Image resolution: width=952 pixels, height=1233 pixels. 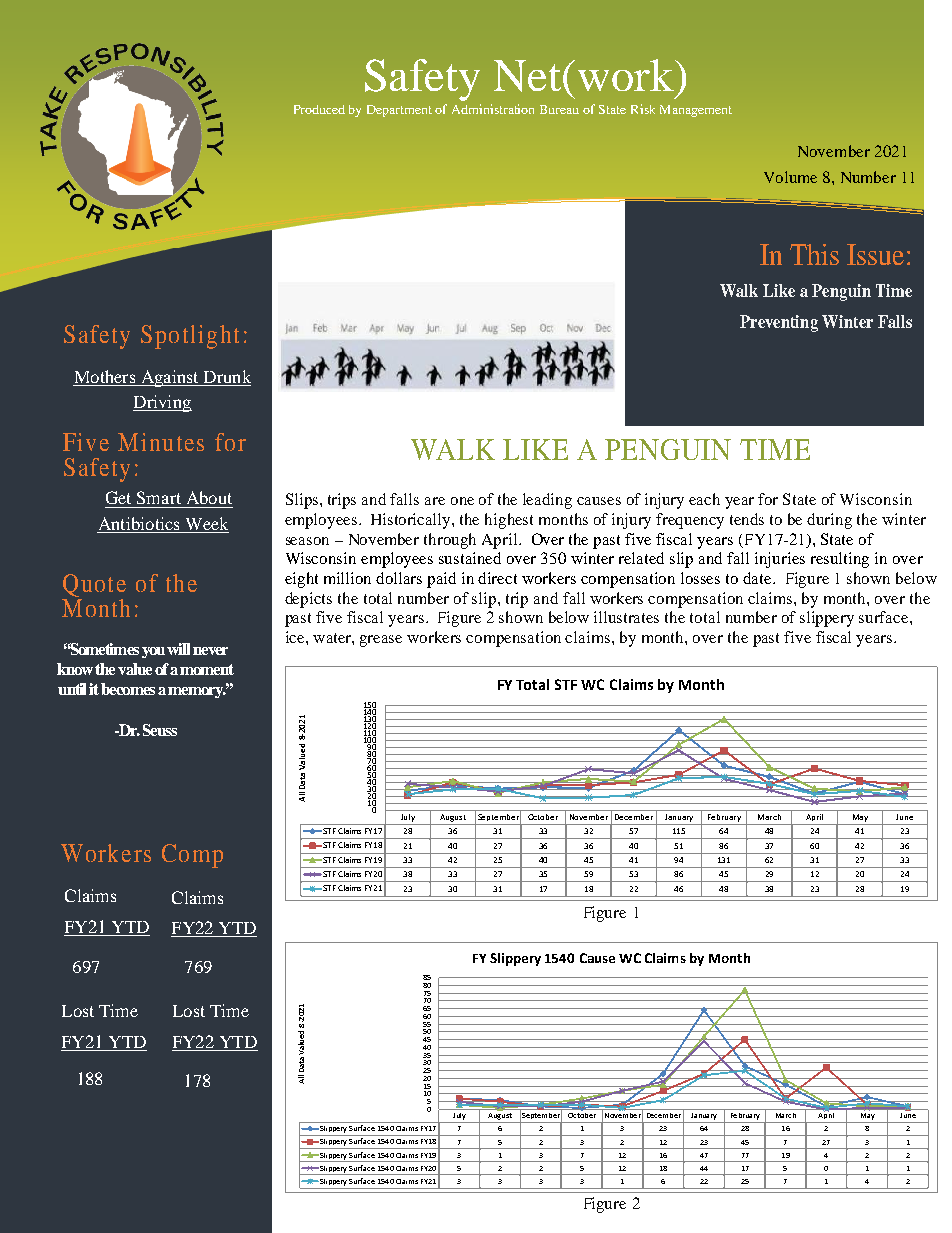 I want to click on Volume, so click(x=790, y=177).
